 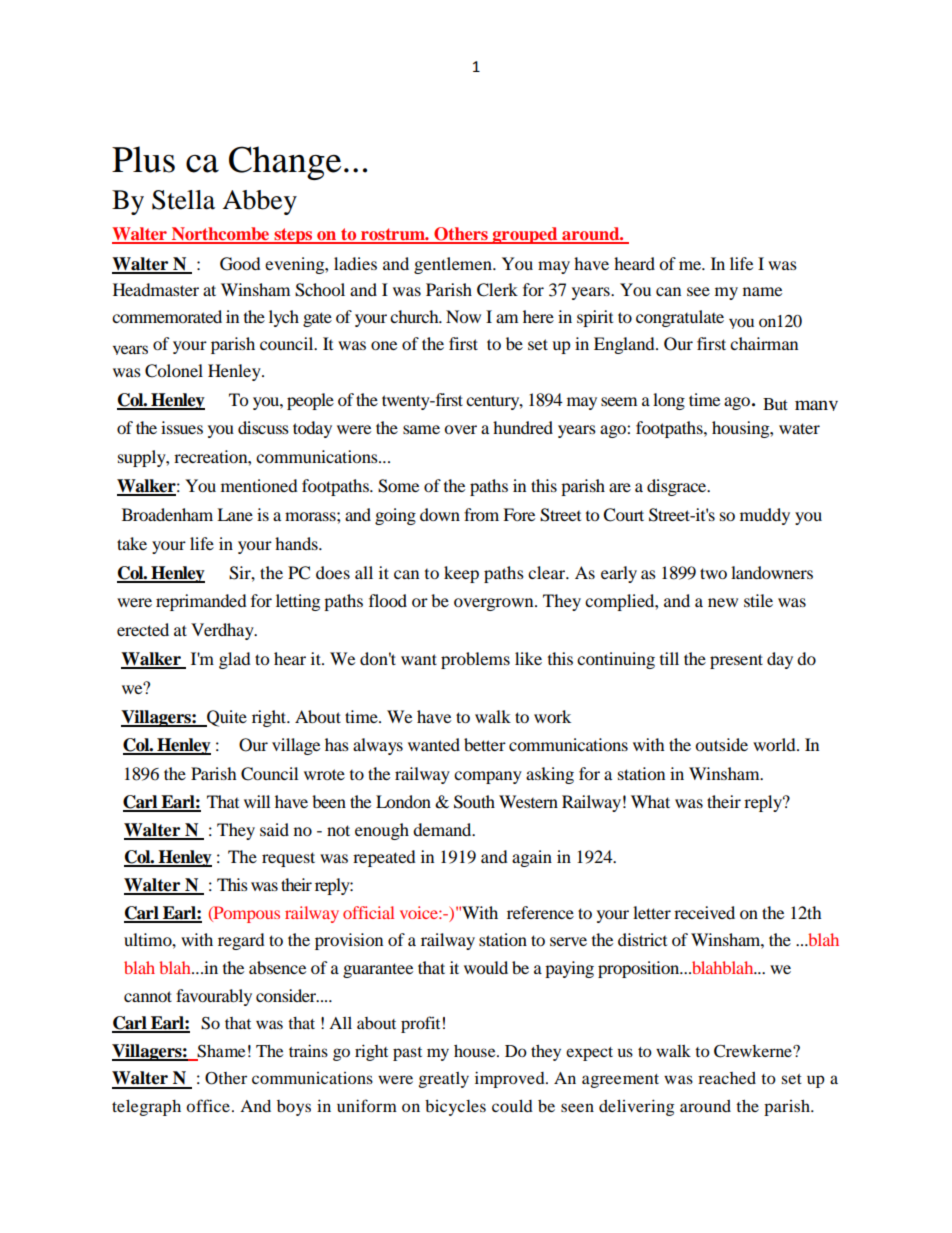 I want to click on greatly, so click(x=444, y=1080).
